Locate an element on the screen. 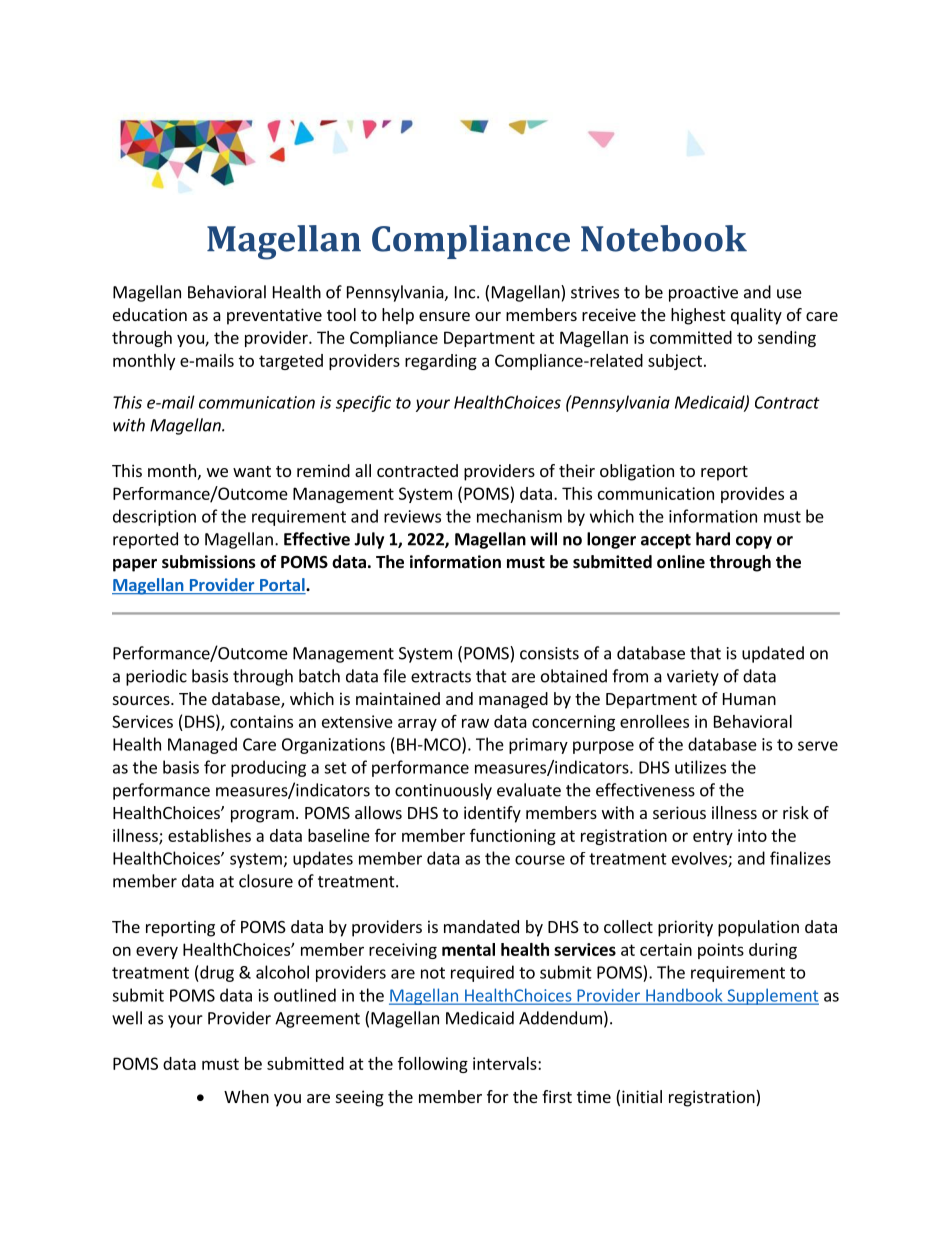  initial is located at coordinates (642, 1096).
